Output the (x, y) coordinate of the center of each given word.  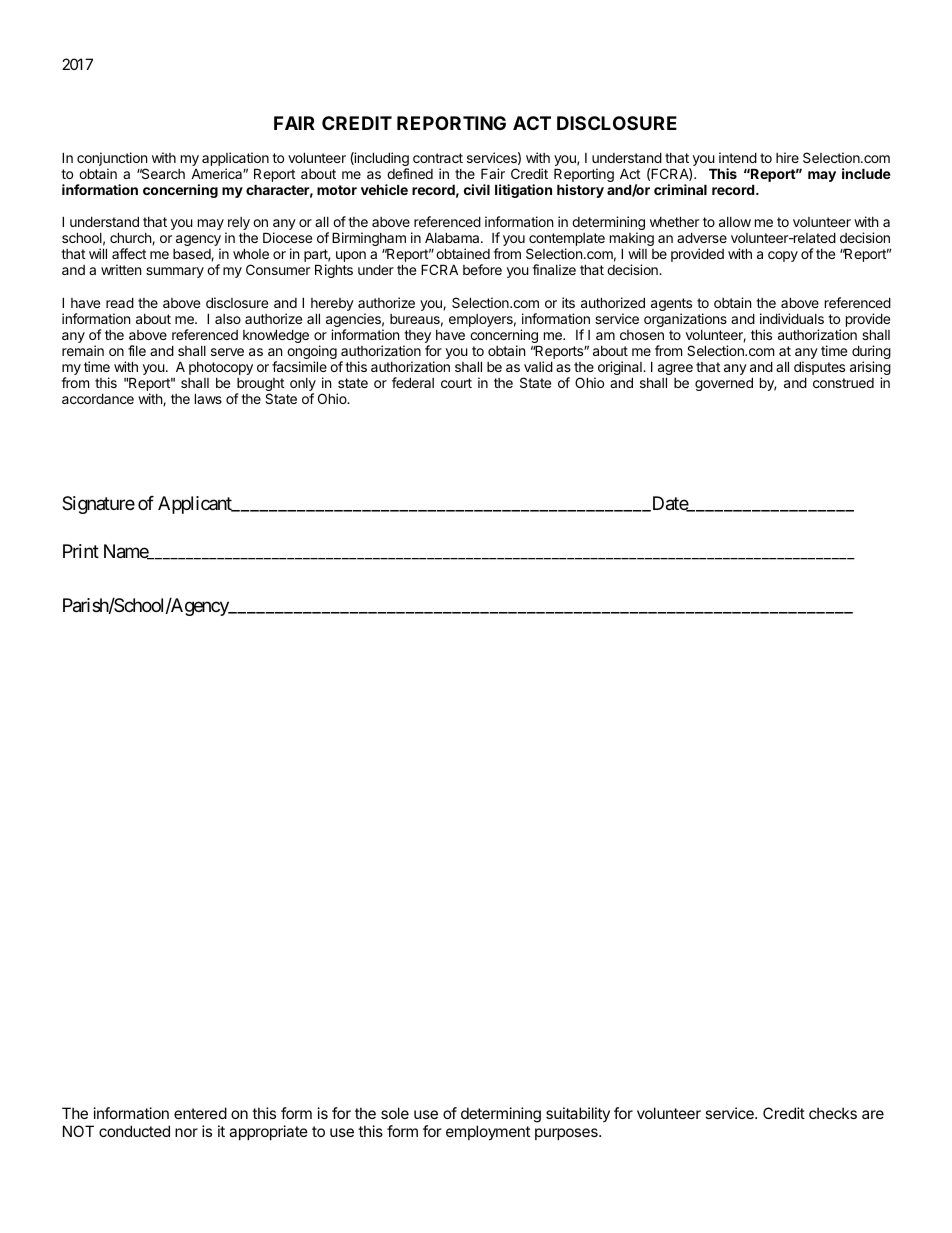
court (456, 383)
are (873, 1114)
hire (787, 157)
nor (186, 1132)
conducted (134, 1131)
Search (162, 173)
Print (81, 551)
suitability (578, 1114)
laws (208, 398)
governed (724, 384)
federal (413, 382)
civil (477, 189)
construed (843, 383)
